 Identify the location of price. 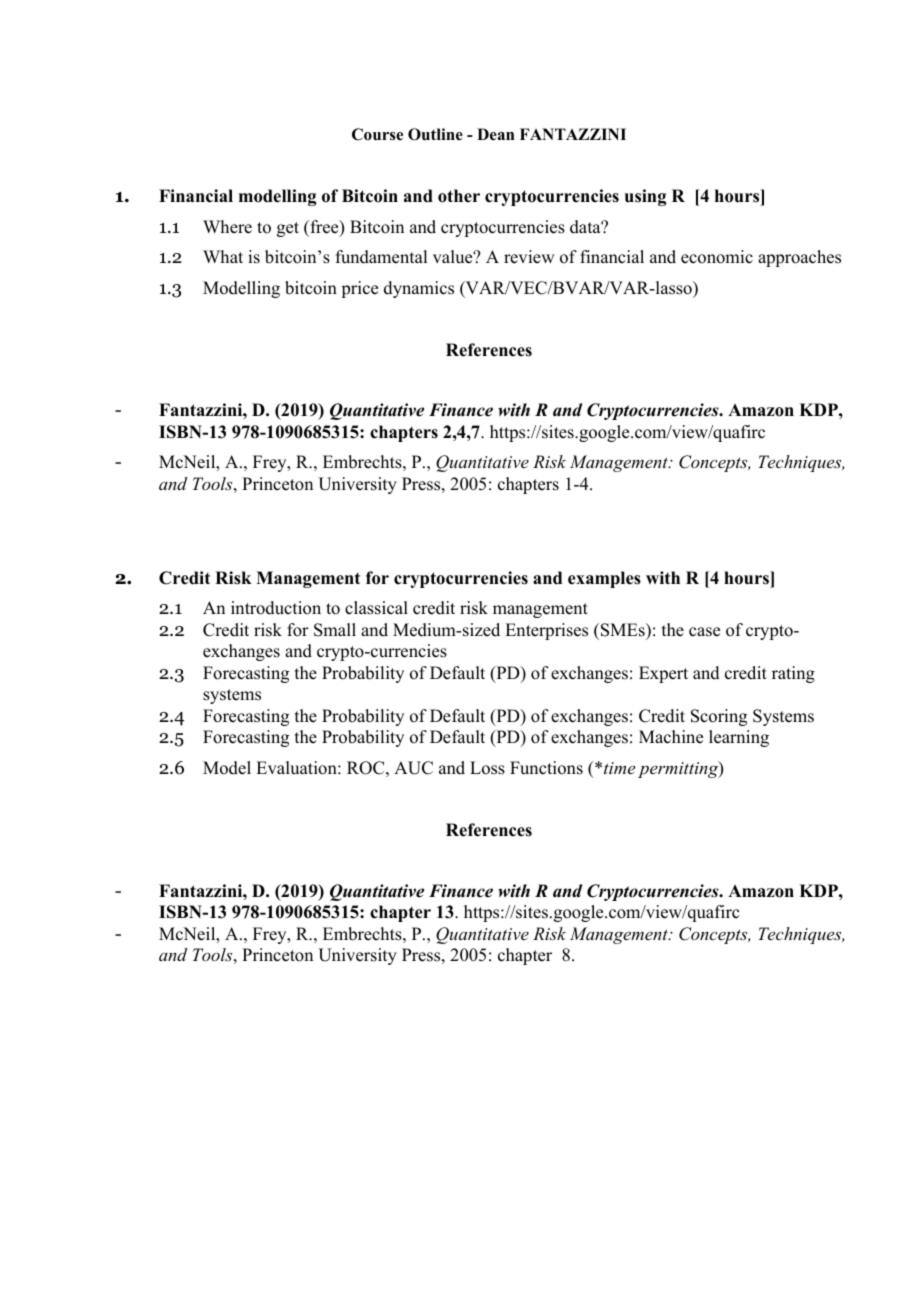
(359, 289).
